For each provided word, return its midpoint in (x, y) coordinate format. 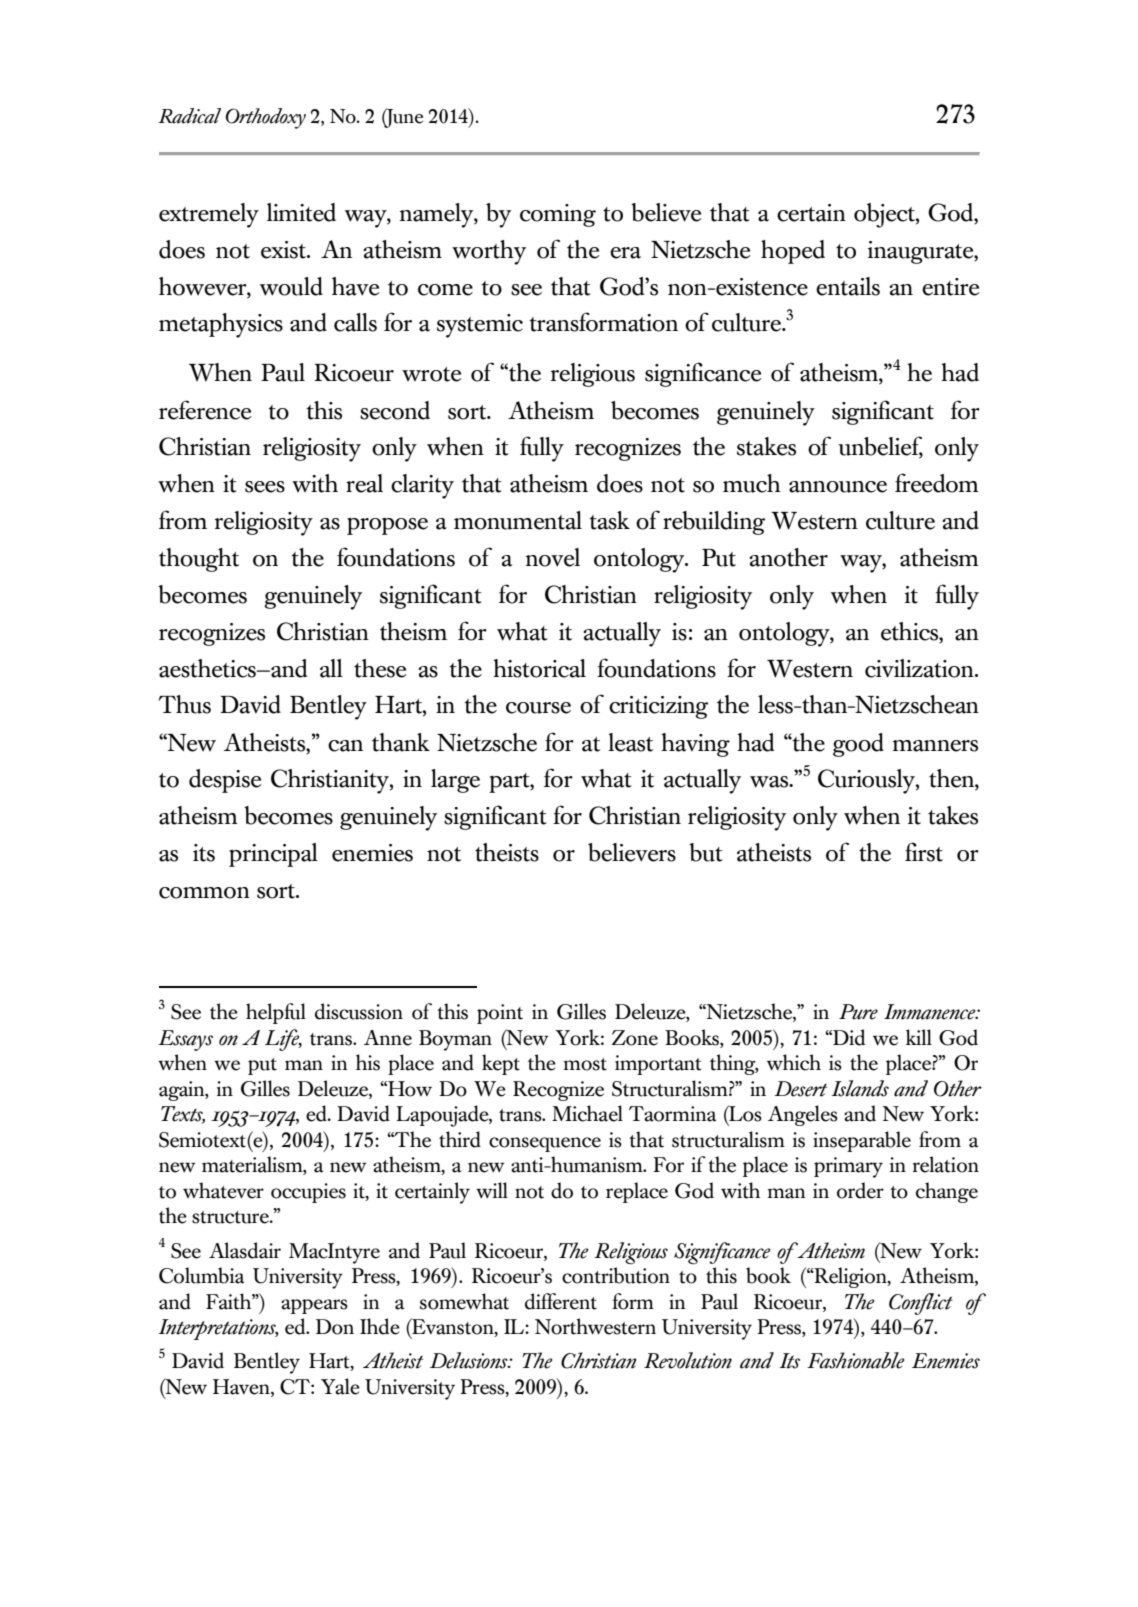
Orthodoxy (266, 118)
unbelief (880, 447)
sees (265, 487)
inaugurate (922, 252)
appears (314, 1306)
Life (283, 1040)
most (585, 1064)
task (609, 520)
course (538, 708)
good (858, 745)
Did (848, 1037)
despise (225, 781)
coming (558, 215)
